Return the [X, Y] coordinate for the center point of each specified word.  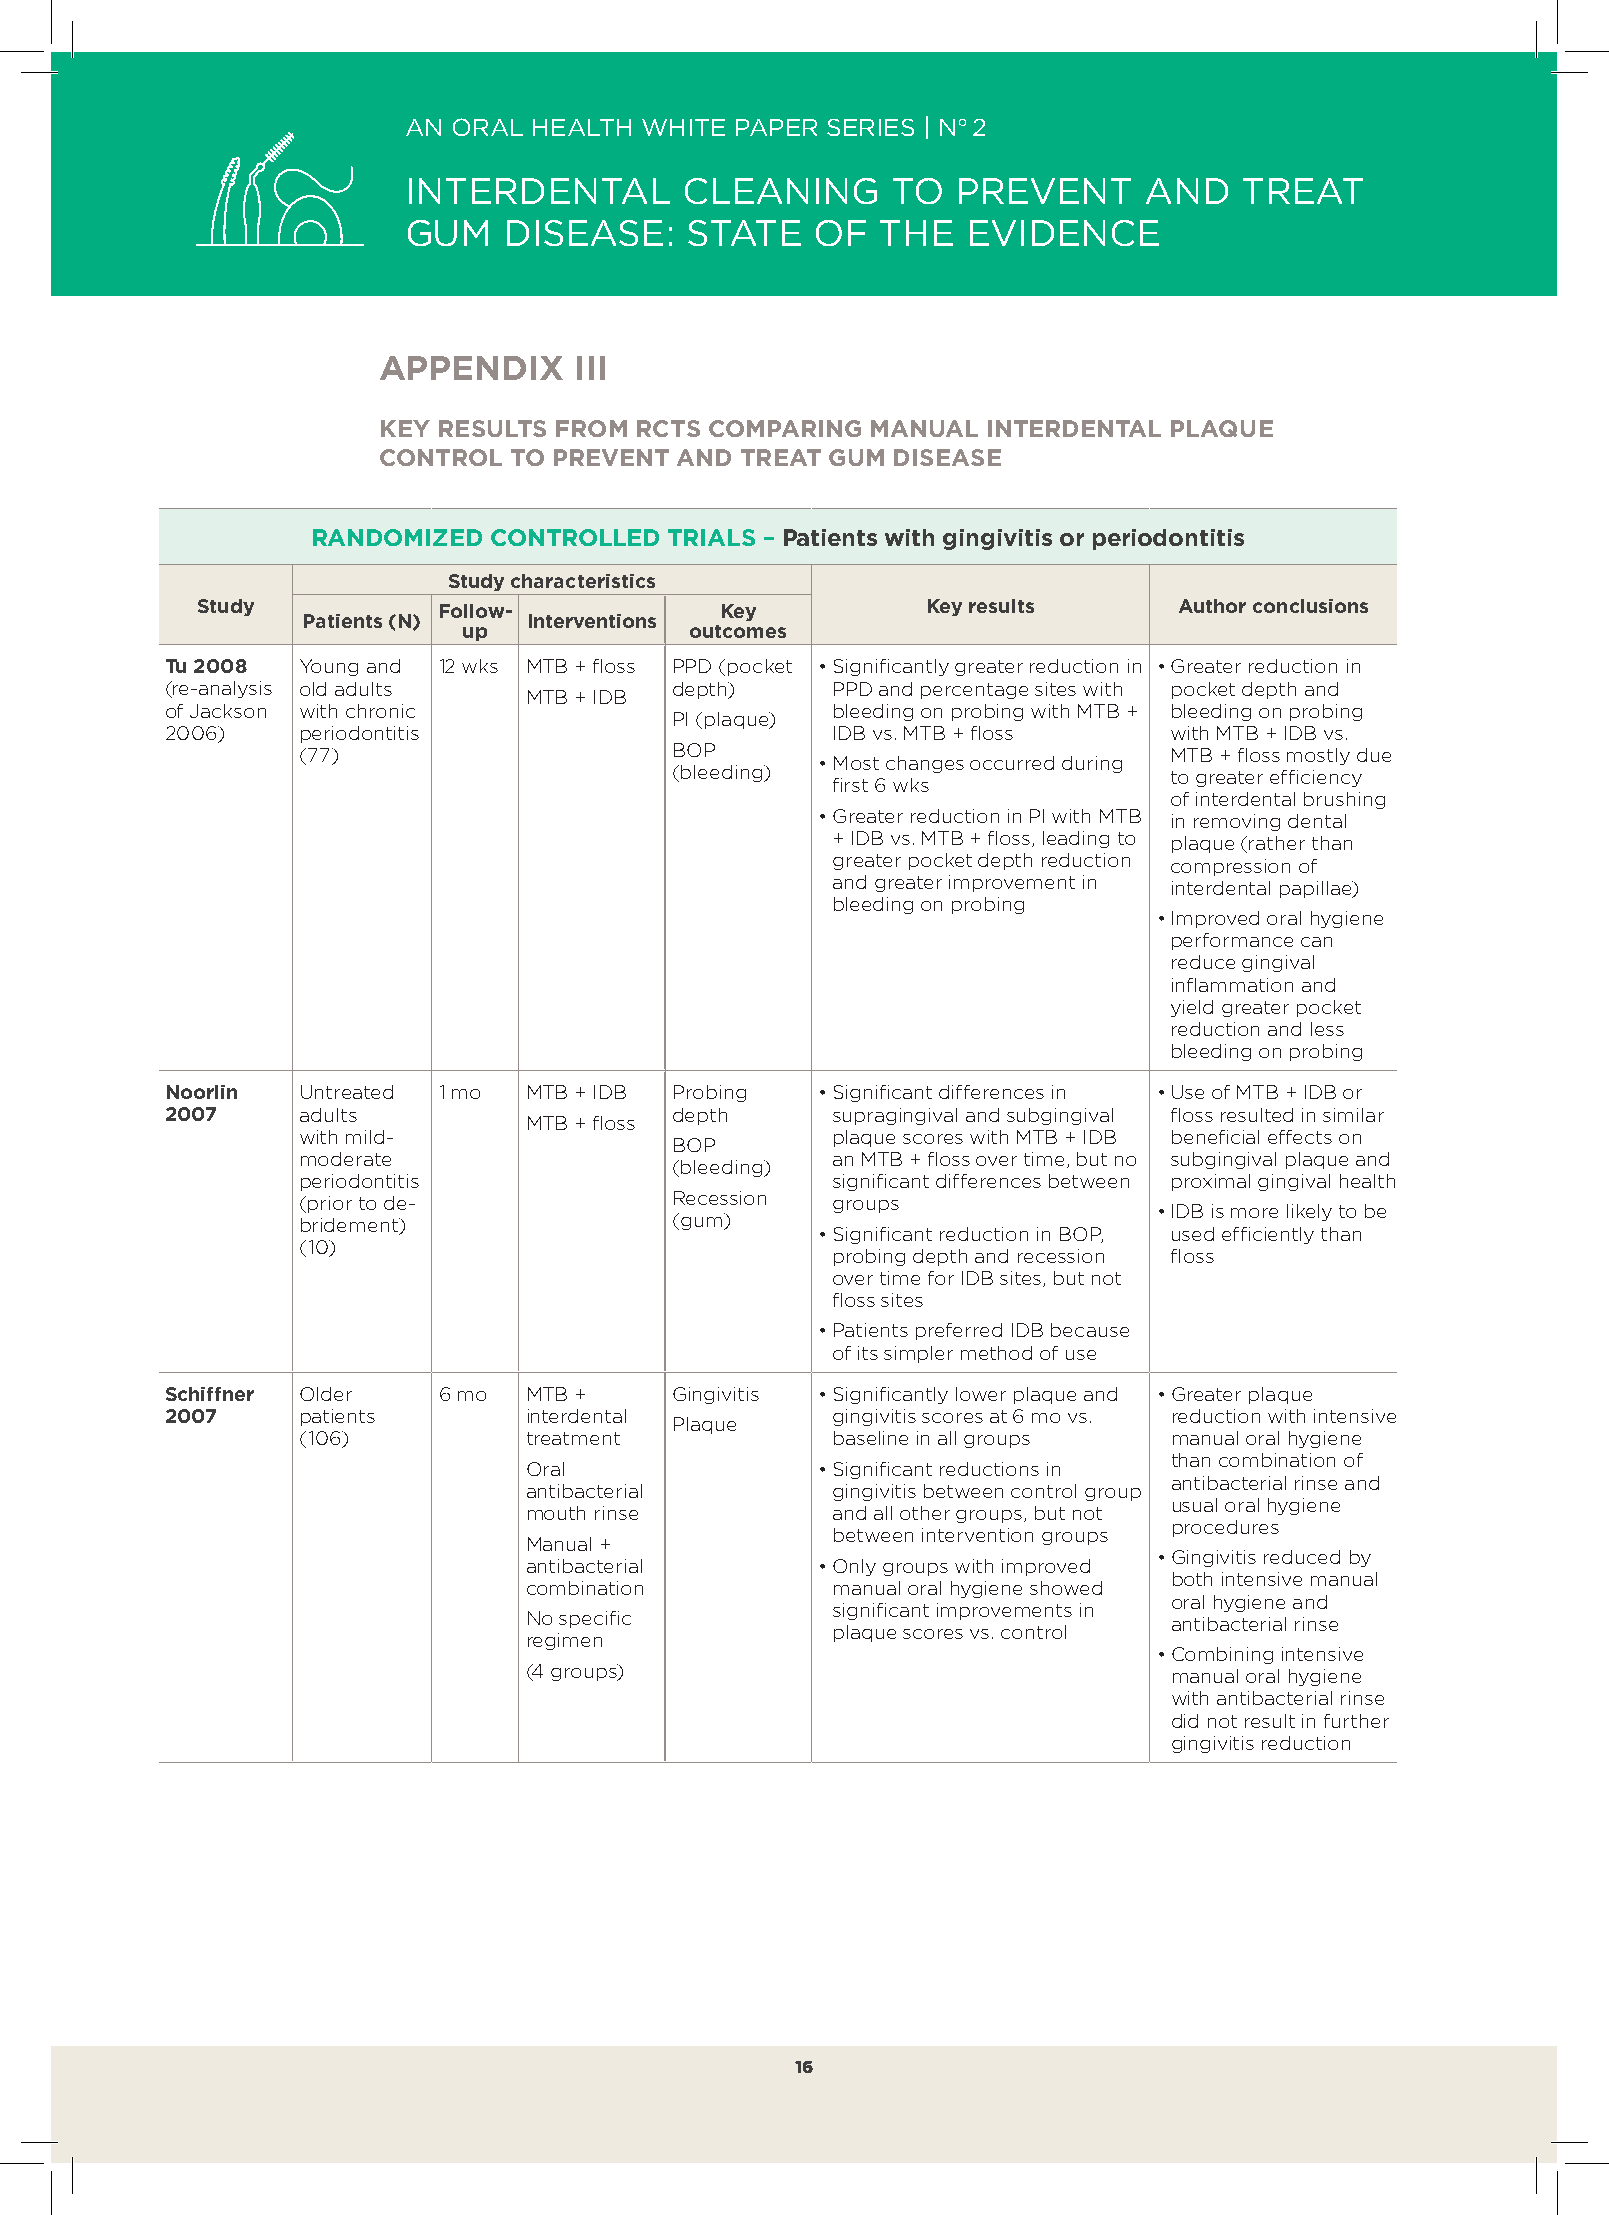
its [868, 1353]
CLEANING [781, 191]
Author [1212, 606]
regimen [565, 1641]
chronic [380, 711]
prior [330, 1204]
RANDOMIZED [397, 537]
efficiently [1268, 1235]
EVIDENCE [1064, 233]
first [850, 785]
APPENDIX [471, 368]
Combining [1222, 1655]
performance [1232, 941]
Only [854, 1567]
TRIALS [711, 537]
